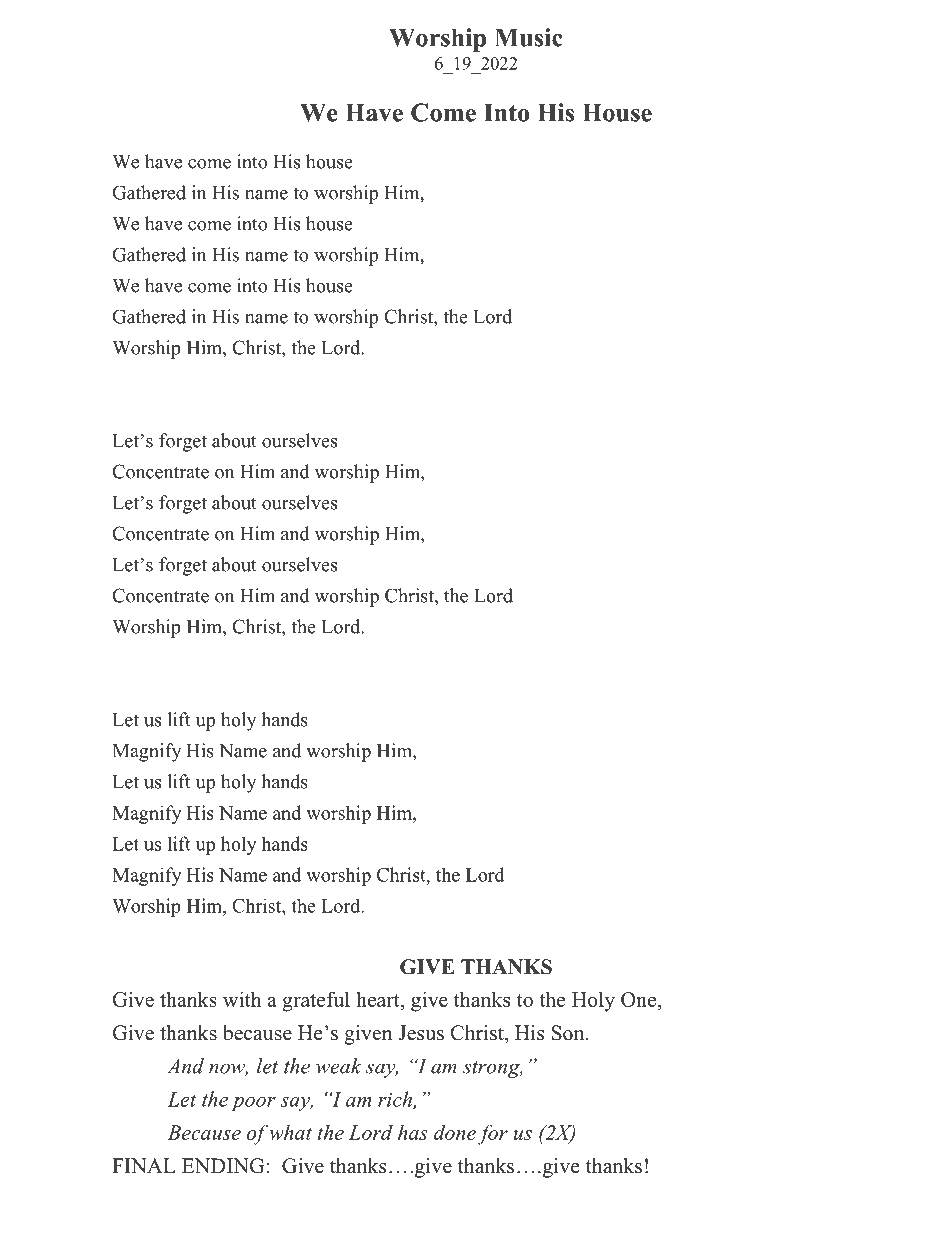 This page has width=952, height=1233. I want to click on Music, so click(529, 37).
